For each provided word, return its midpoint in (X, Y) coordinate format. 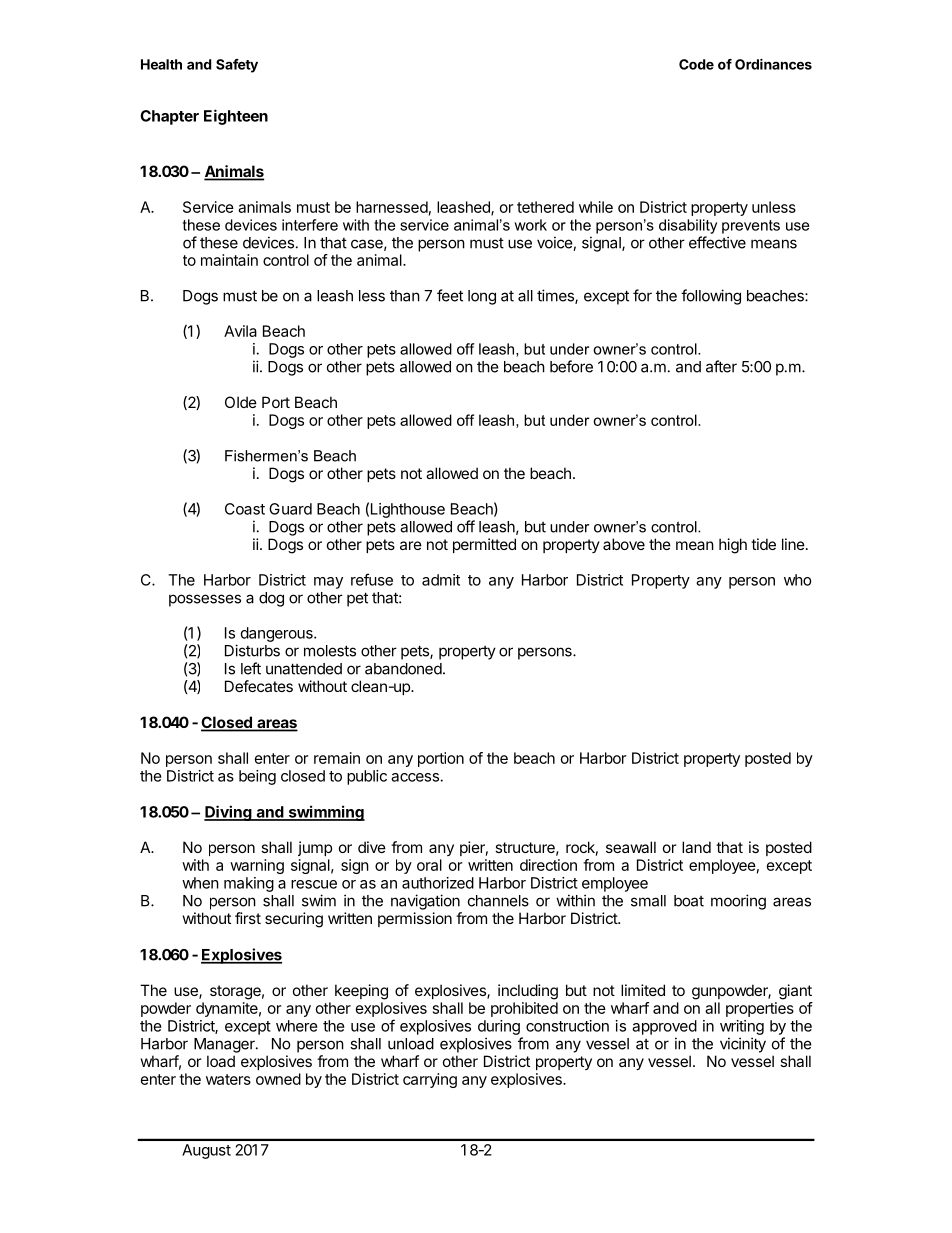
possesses (205, 600)
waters (228, 1079)
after (721, 366)
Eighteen (236, 117)
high (733, 546)
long (482, 297)
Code (696, 64)
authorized (438, 883)
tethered (545, 207)
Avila (240, 331)
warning (257, 866)
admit (441, 580)
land (696, 847)
